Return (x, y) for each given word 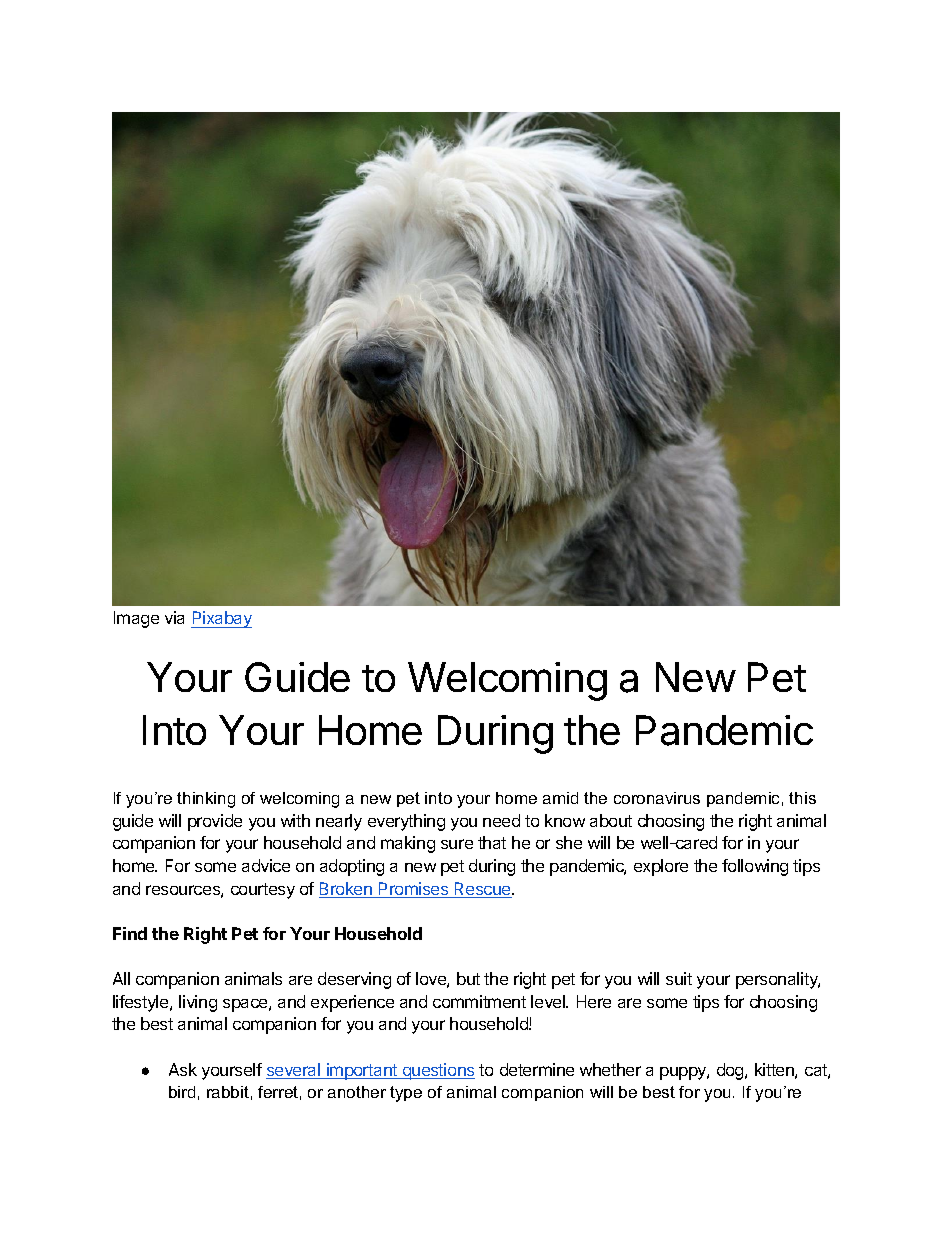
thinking (206, 800)
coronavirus (657, 798)
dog (731, 1071)
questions (437, 1071)
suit (679, 978)
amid (560, 798)
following (755, 867)
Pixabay (221, 619)
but (468, 978)
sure (457, 844)
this (802, 798)
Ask (183, 1069)
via (174, 617)
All (121, 978)
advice (266, 865)
